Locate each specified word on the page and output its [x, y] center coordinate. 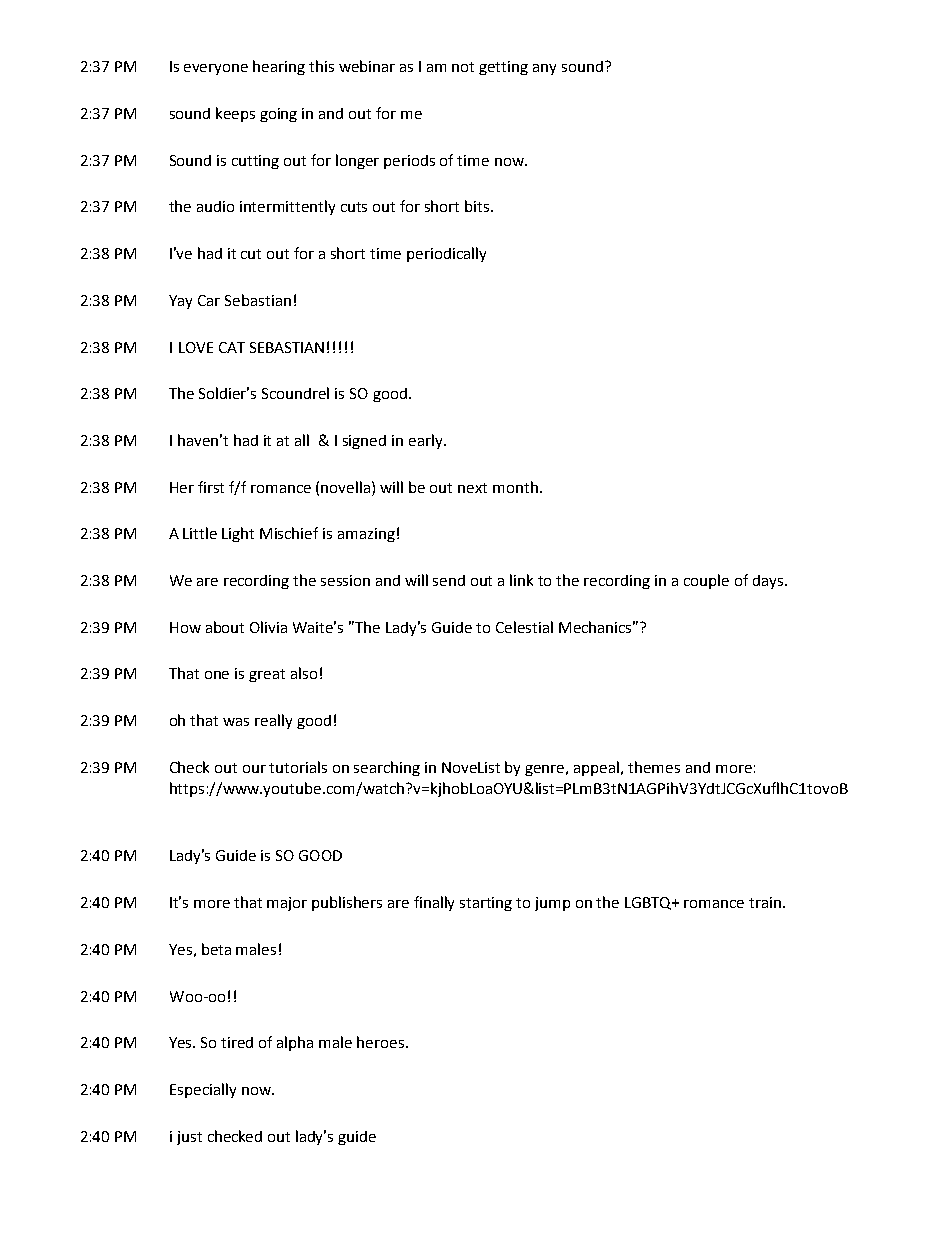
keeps [235, 114]
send [449, 580]
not [463, 67]
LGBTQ [649, 903]
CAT [232, 347]
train [765, 902]
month [515, 487]
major [287, 904]
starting [486, 904]
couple [706, 581]
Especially [203, 1090]
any [544, 69]
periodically [446, 254]
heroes [382, 1042]
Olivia [268, 627]
